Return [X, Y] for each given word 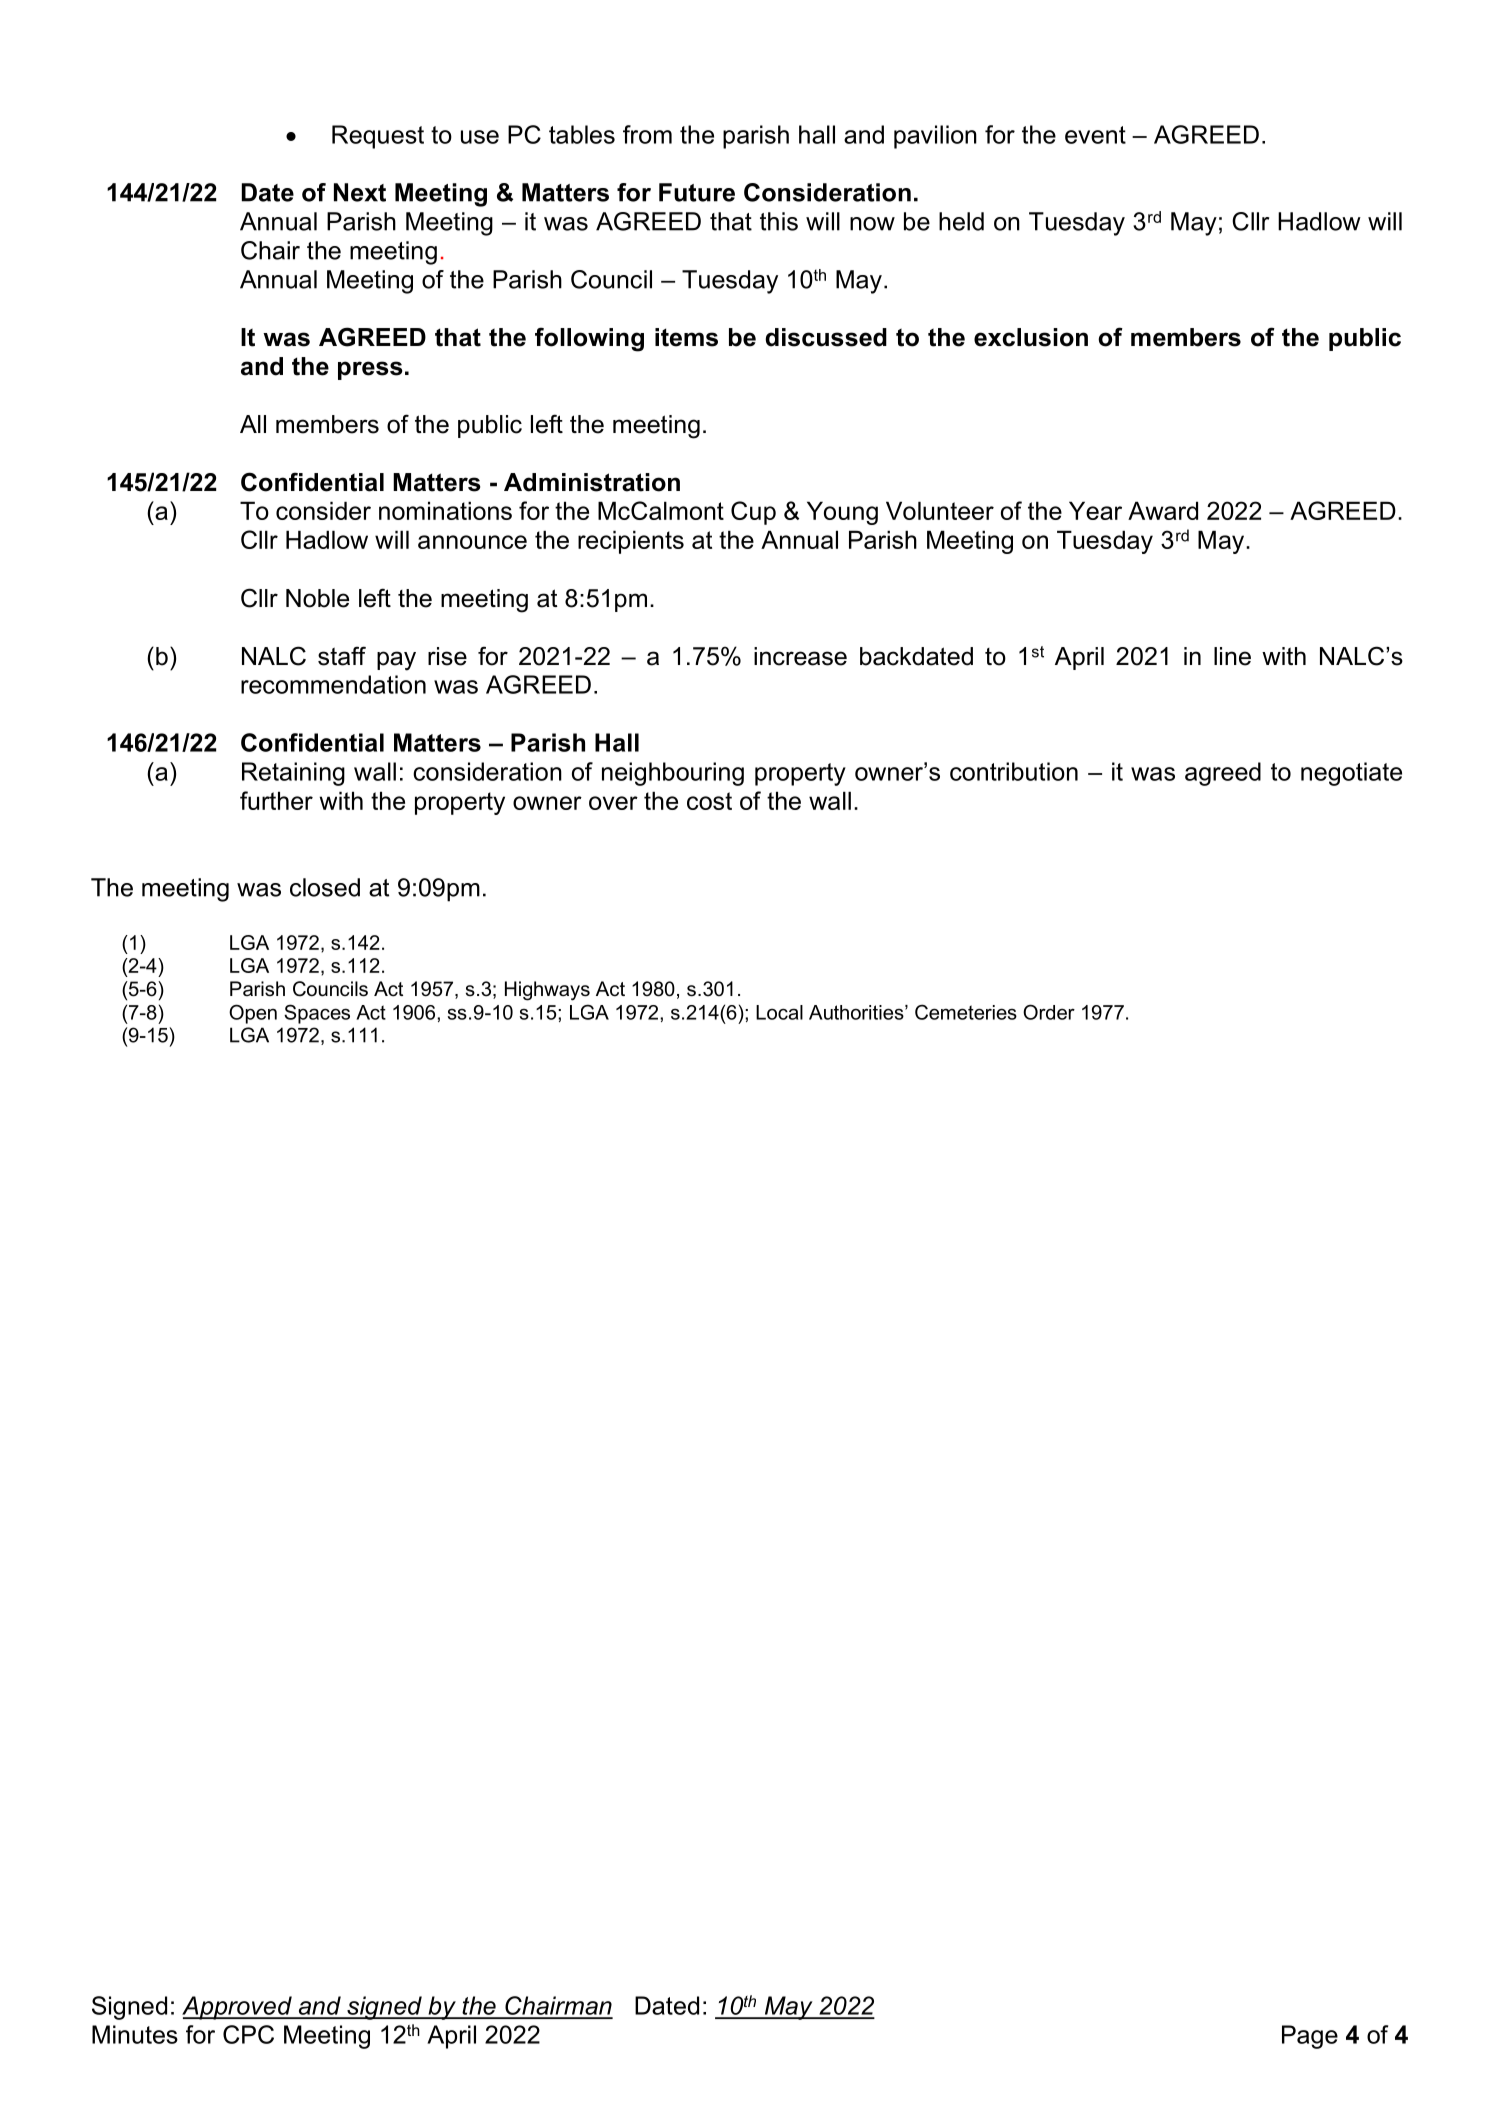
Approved [238, 2008]
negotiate [1351, 774]
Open [253, 1014]
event [1095, 135]
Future [697, 192]
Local [779, 1012]
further [276, 800]
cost [709, 801]
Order [1049, 1012]
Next [360, 192]
